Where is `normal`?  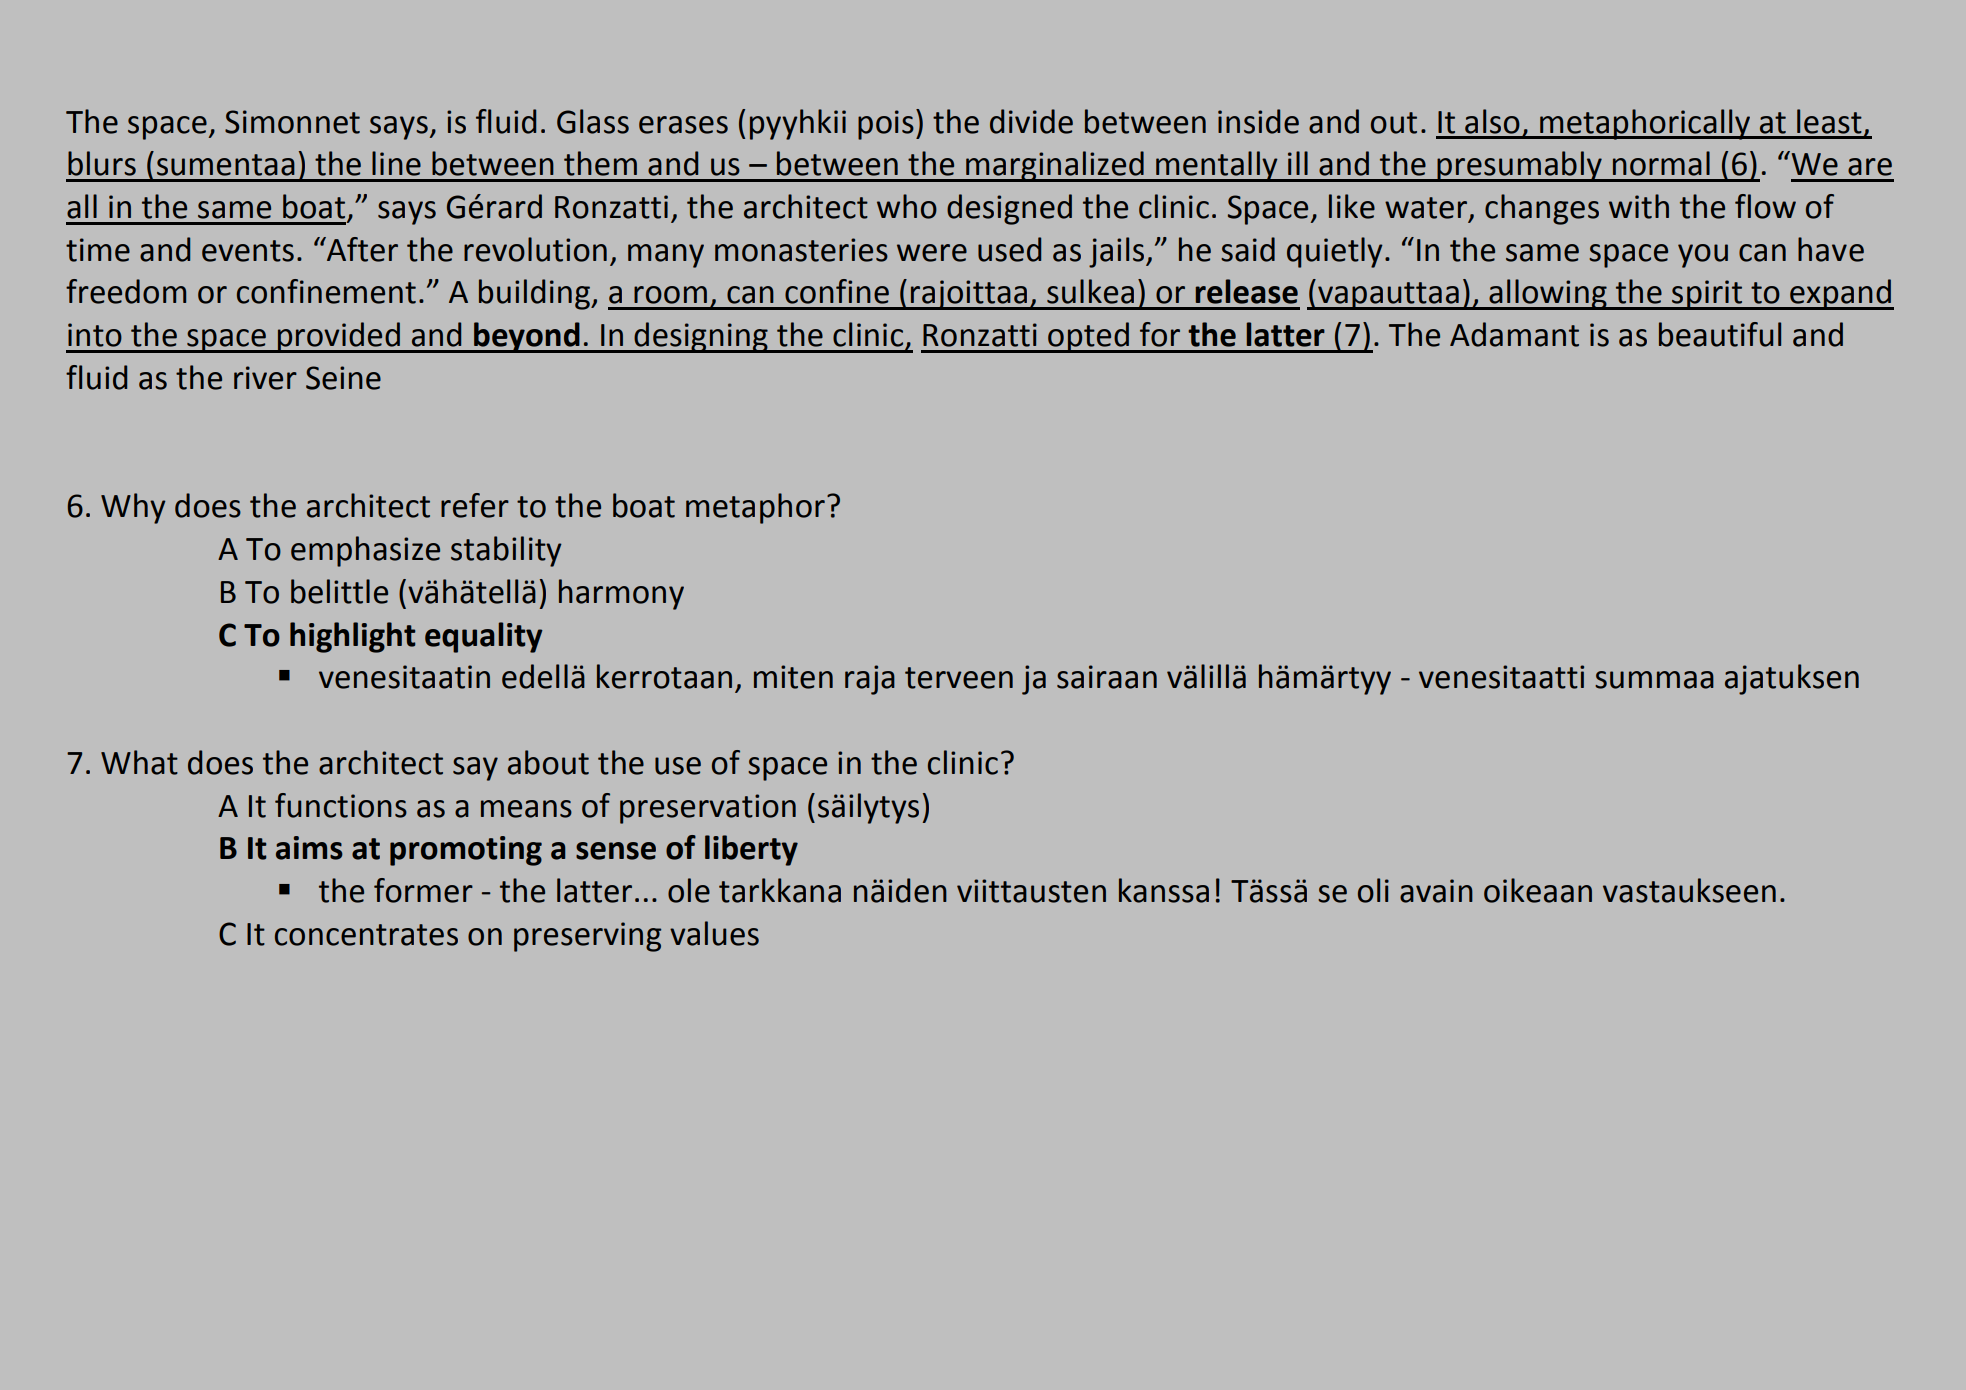
normal is located at coordinates (1661, 163).
